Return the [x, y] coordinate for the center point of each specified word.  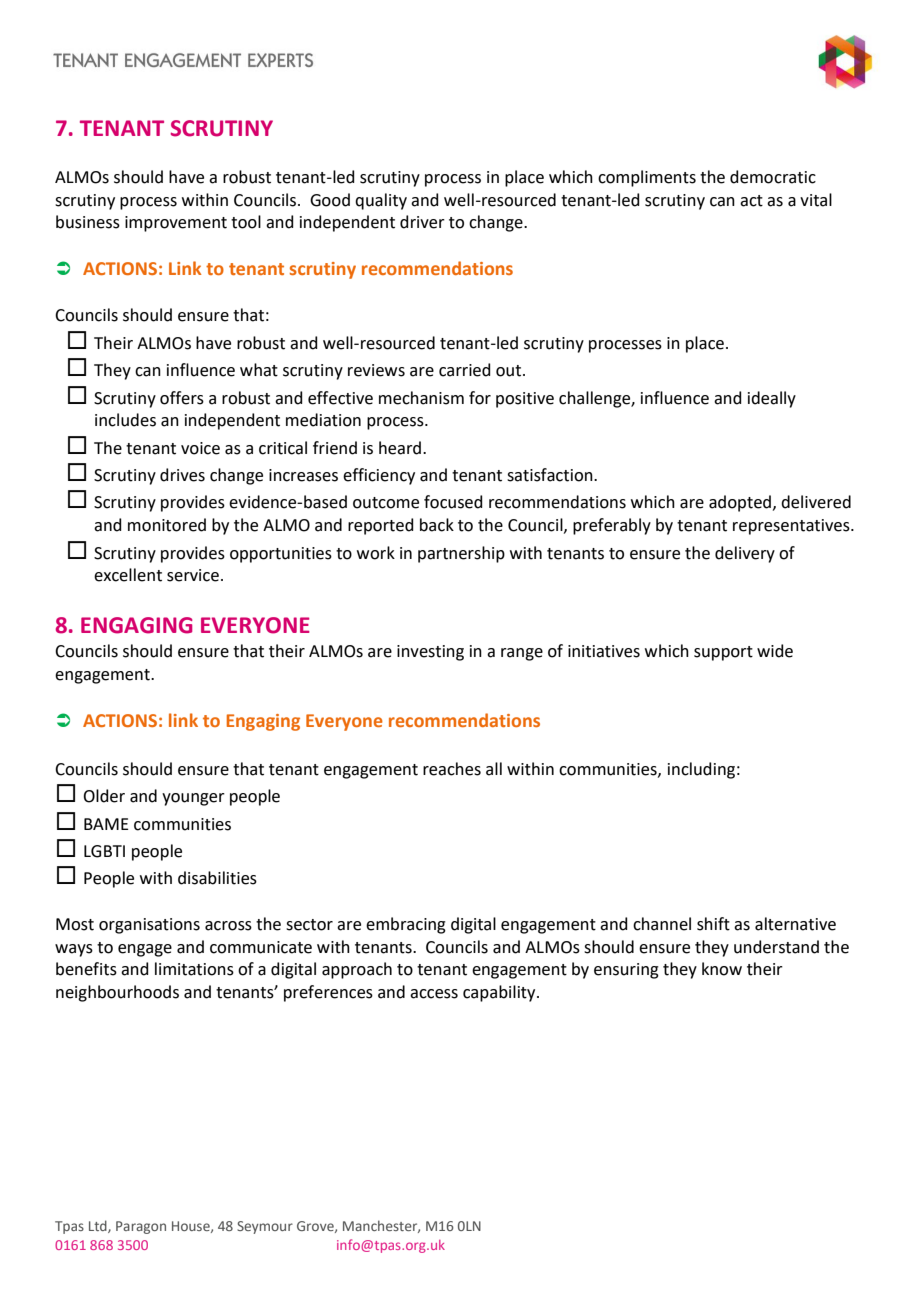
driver [422, 222]
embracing [406, 925]
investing [430, 653]
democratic [773, 177]
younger [193, 799]
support [723, 653]
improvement [176, 224]
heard [400, 448]
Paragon [141, 1227]
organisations [149, 926]
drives [182, 475]
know [722, 969]
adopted [740, 503]
